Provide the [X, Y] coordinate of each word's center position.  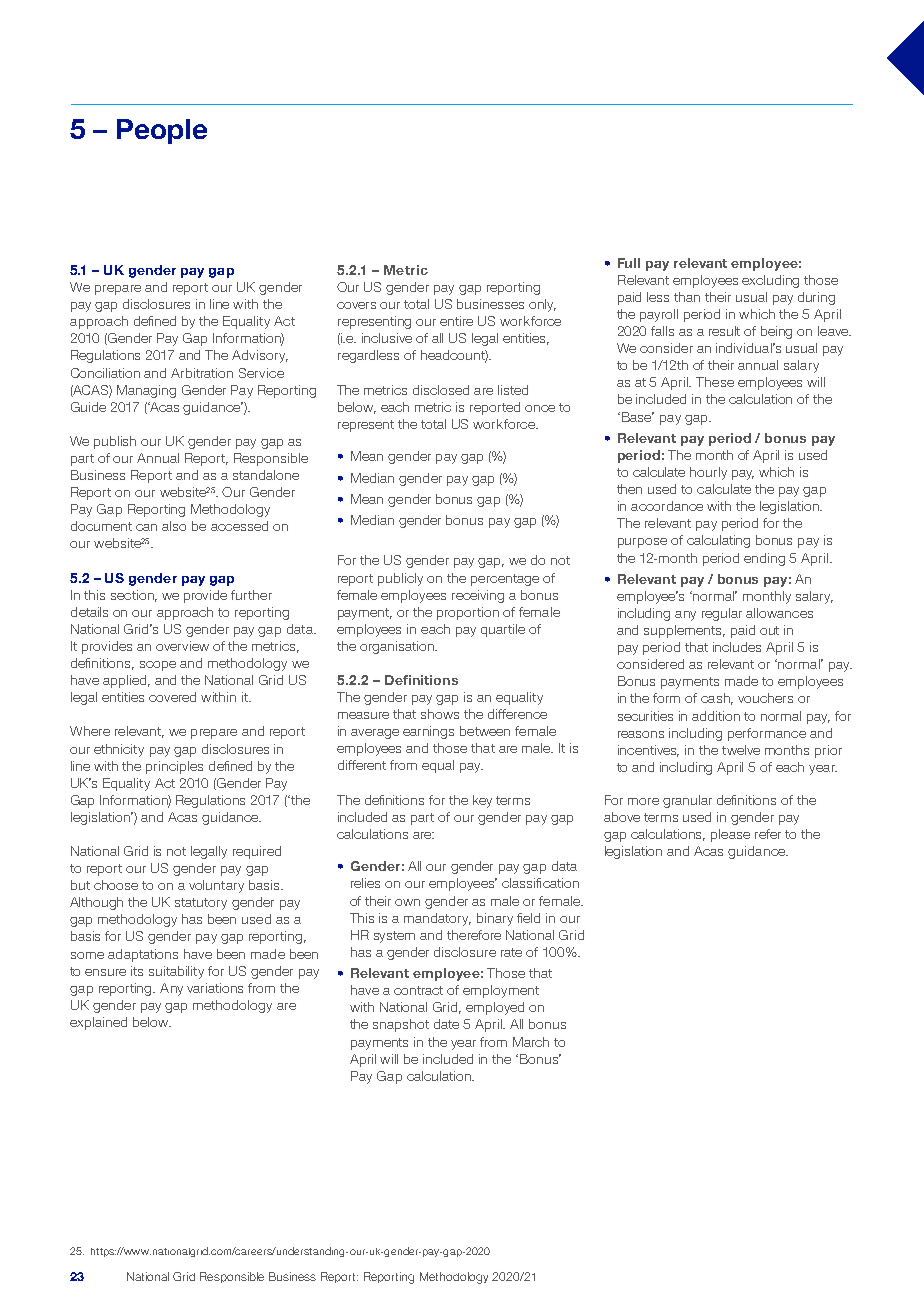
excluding [770, 281]
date [446, 1024]
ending [764, 559]
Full [629, 263]
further [251, 595]
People [162, 131]
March [531, 1042]
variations [215, 988]
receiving [478, 596]
